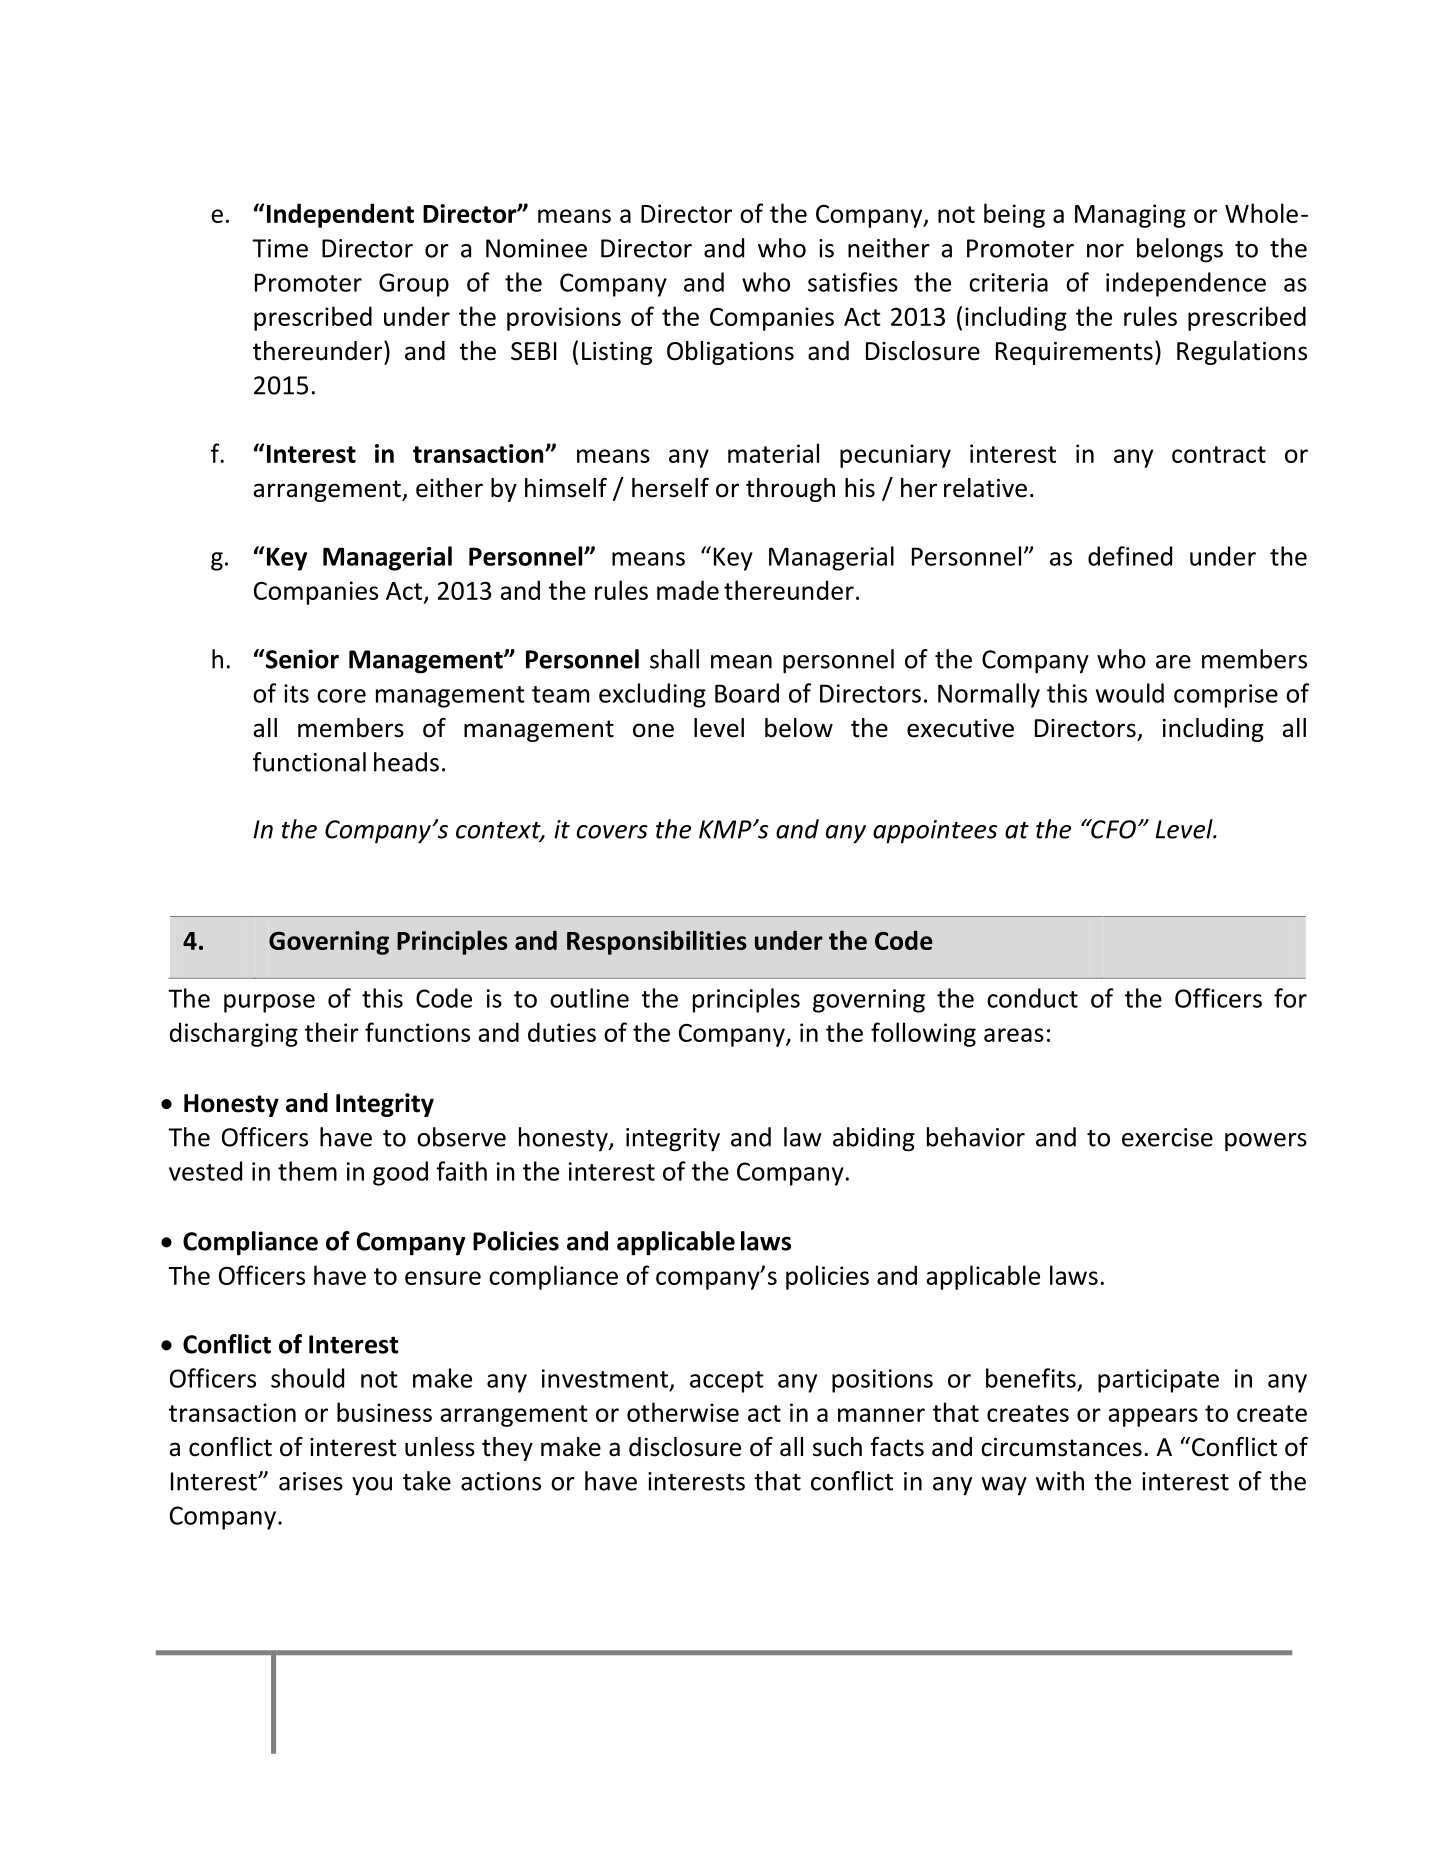 The width and height of the document is (1431, 1852). Describe the element at coordinates (657, 942) in the document. I see `Responsibilities` at that location.
